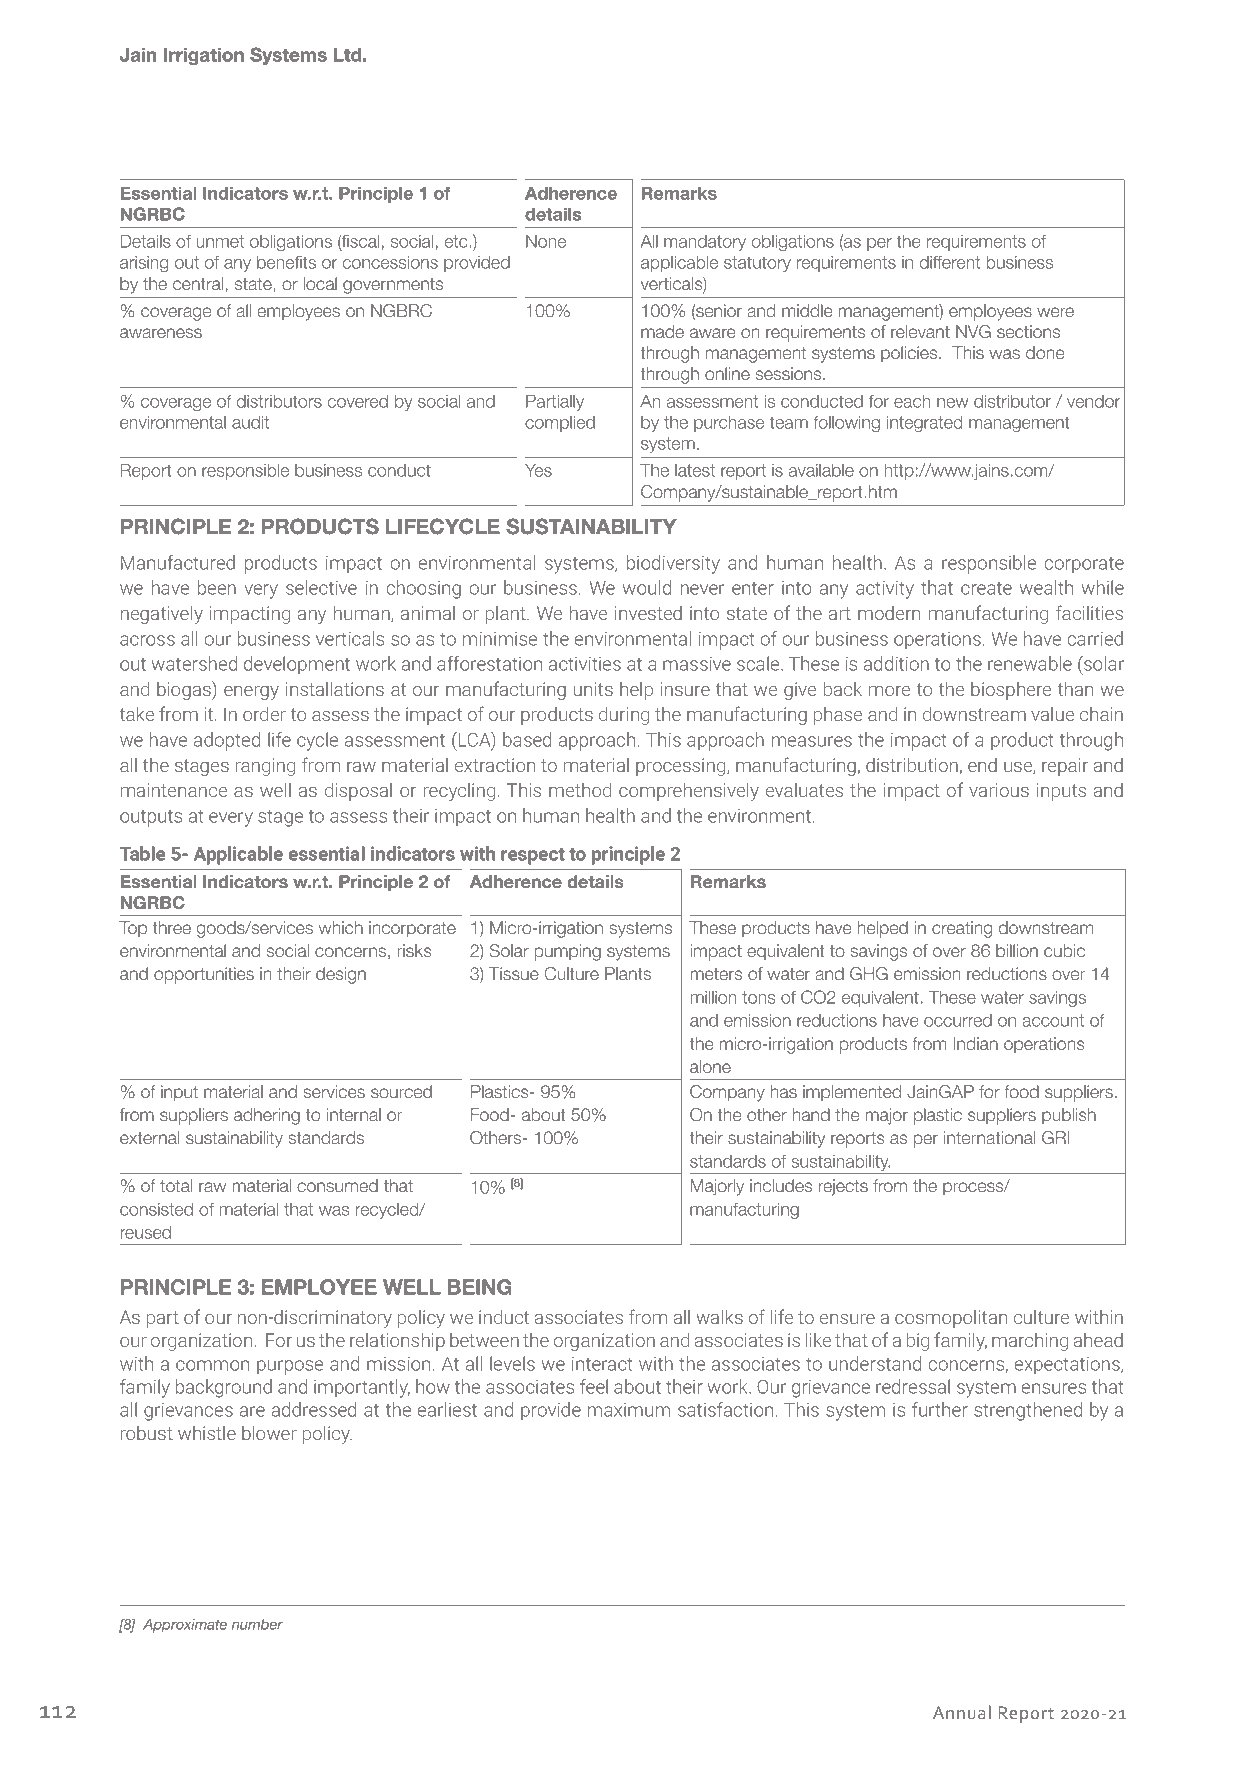  What do you see at coordinates (212, 1365) in the page?
I see `common` at bounding box center [212, 1365].
